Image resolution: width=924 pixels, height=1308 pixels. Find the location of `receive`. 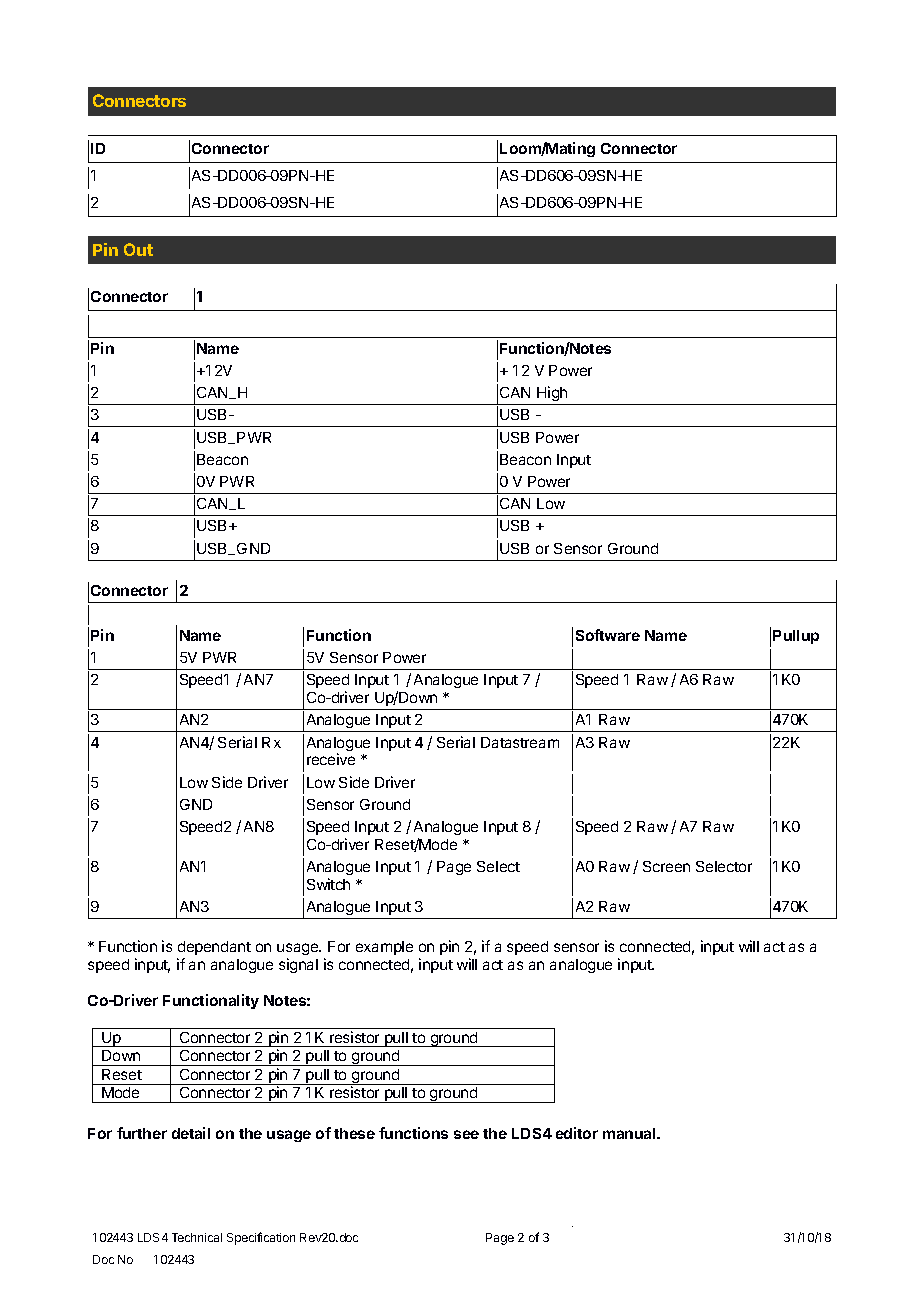

receive is located at coordinates (331, 759).
